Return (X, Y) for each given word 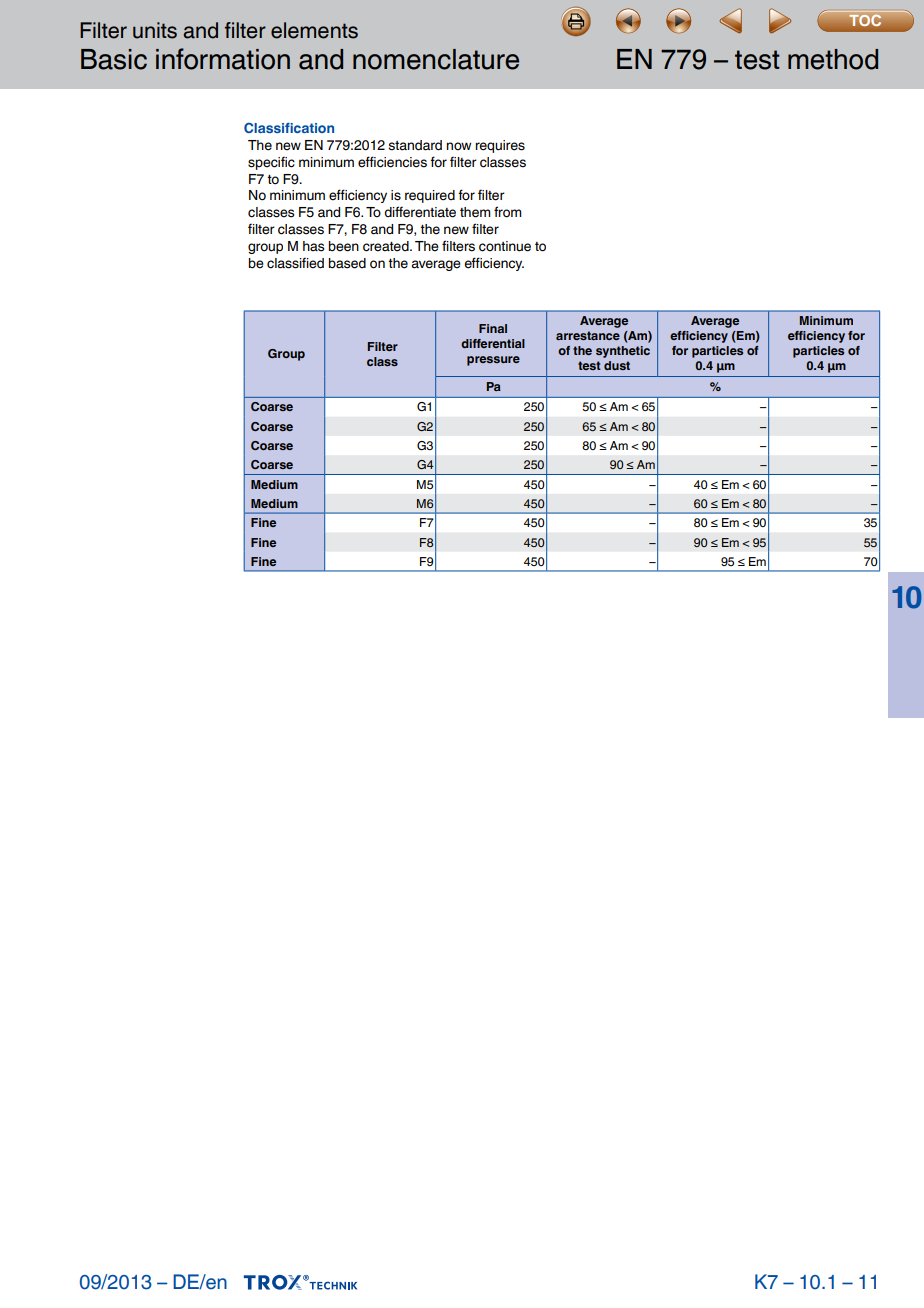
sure (506, 359)
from (508, 212)
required (430, 196)
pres (480, 361)
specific (271, 163)
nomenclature (436, 59)
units (155, 30)
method (833, 59)
